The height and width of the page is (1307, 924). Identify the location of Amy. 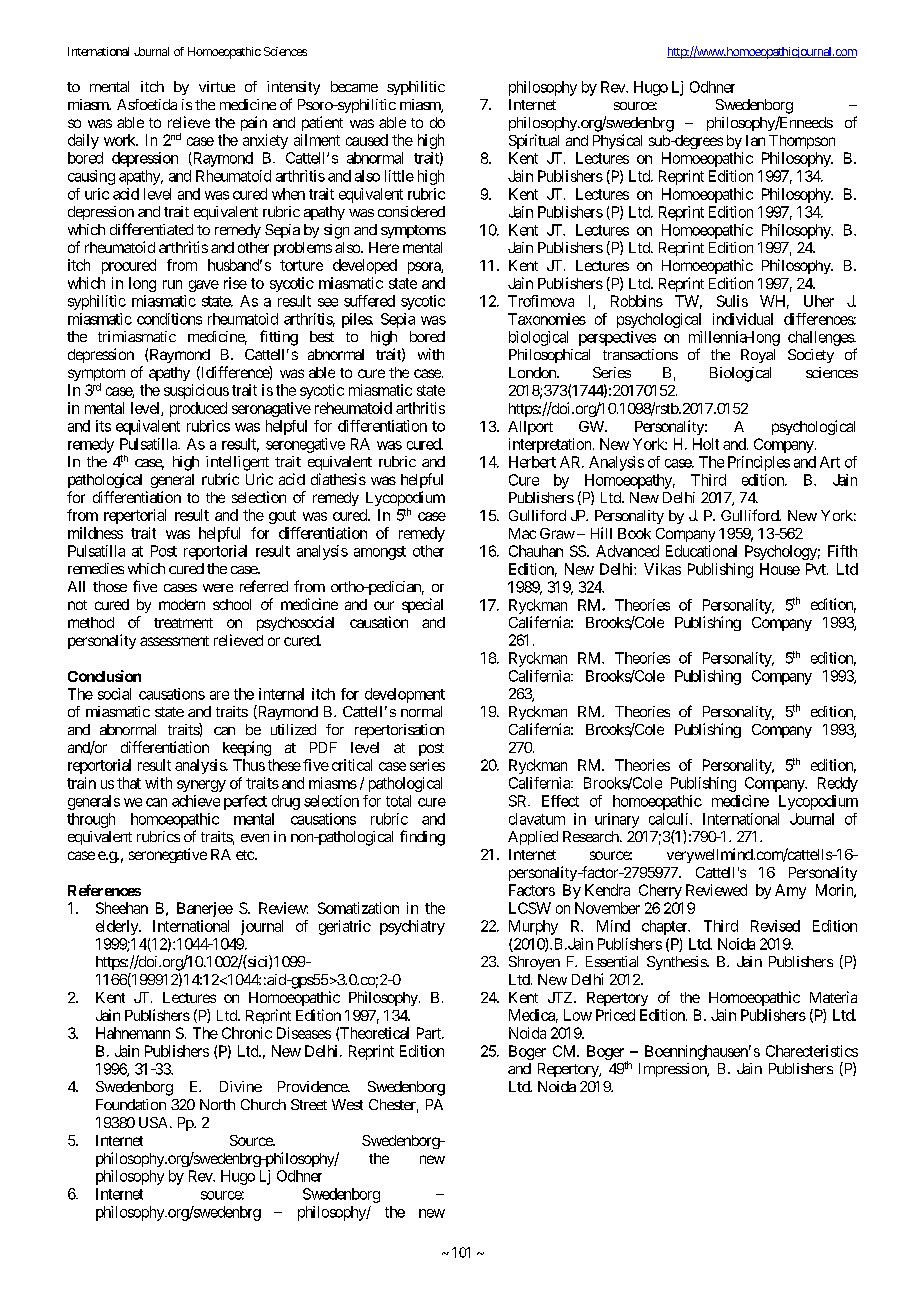
(790, 891).
